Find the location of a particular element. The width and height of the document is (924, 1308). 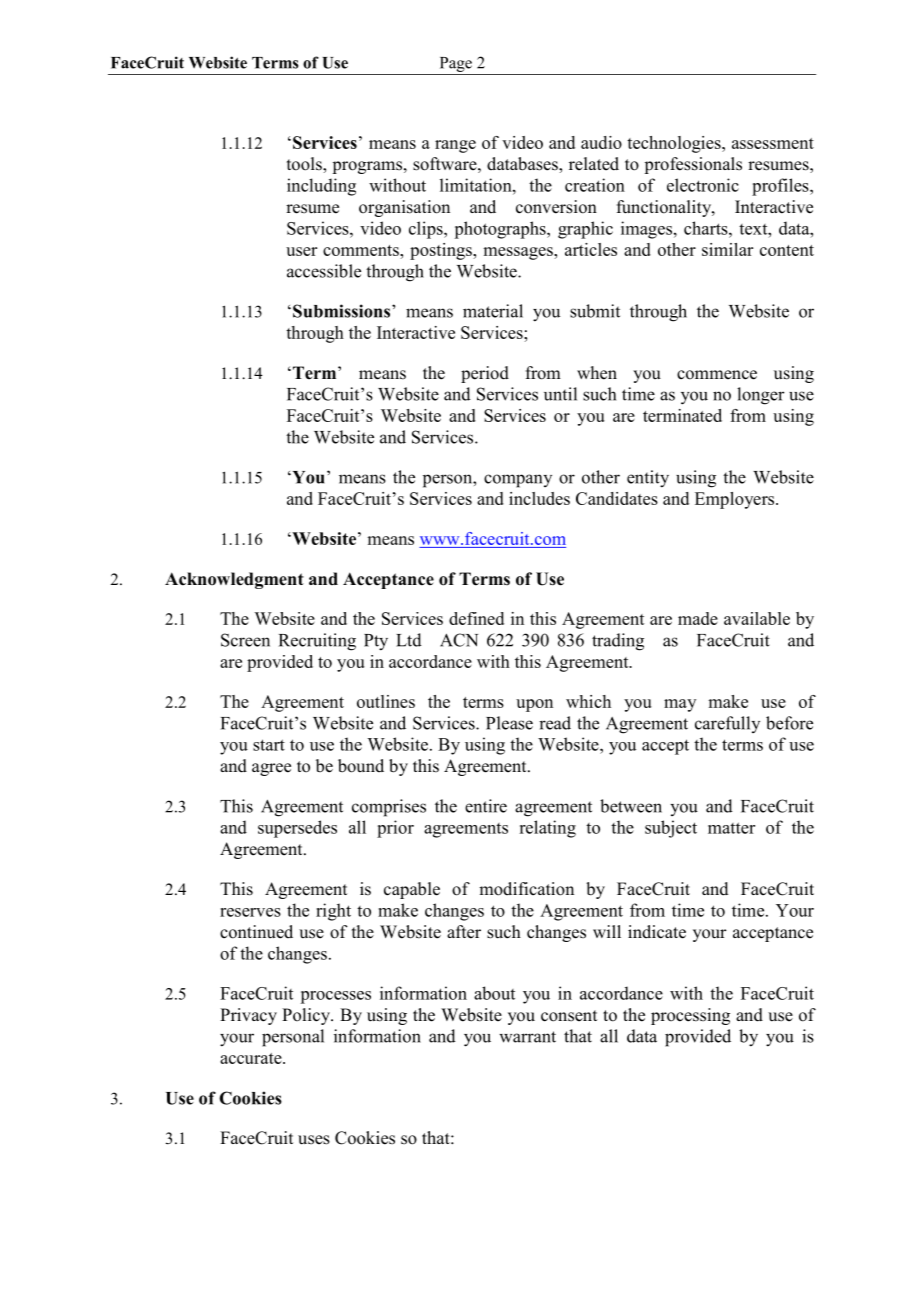

start is located at coordinates (269, 745).
